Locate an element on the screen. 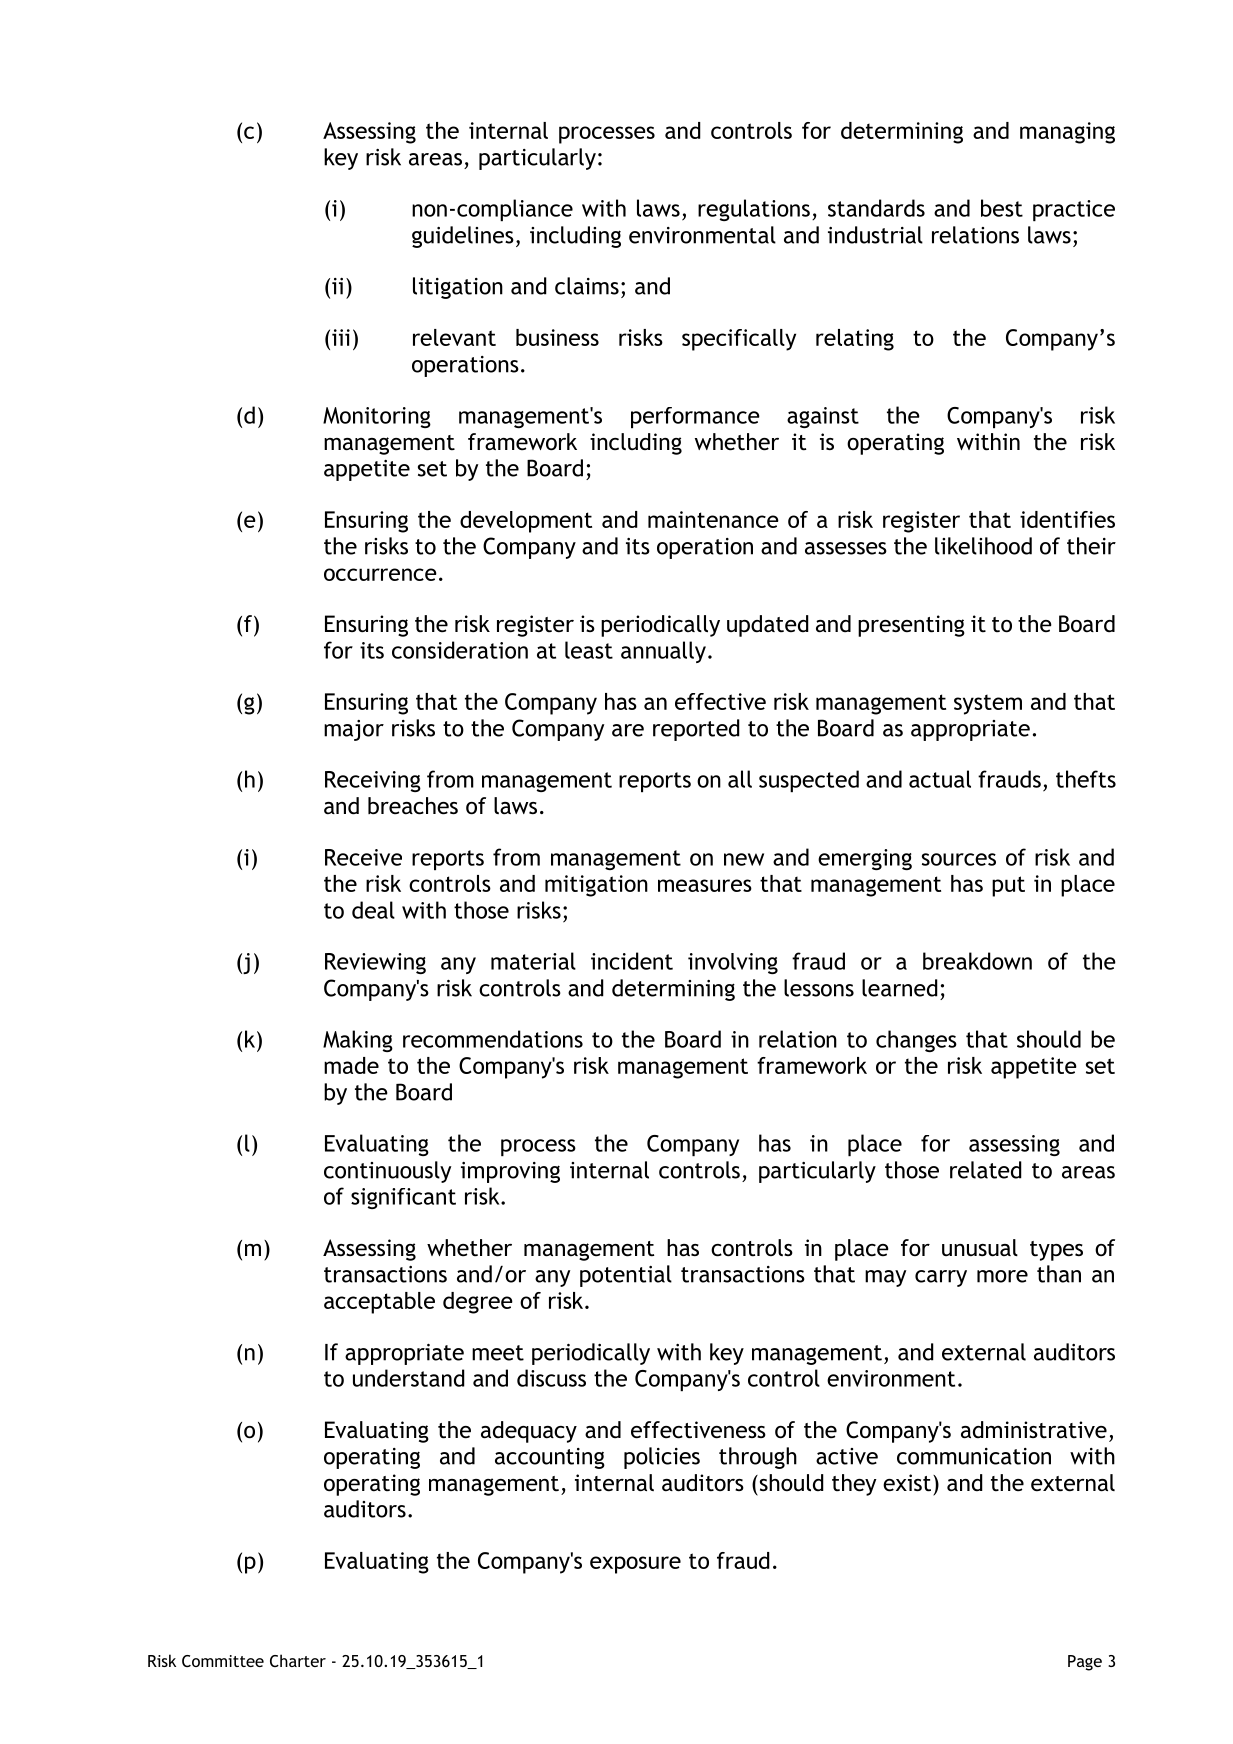 This screenshot has height=1744, width=1233. best is located at coordinates (1002, 208).
